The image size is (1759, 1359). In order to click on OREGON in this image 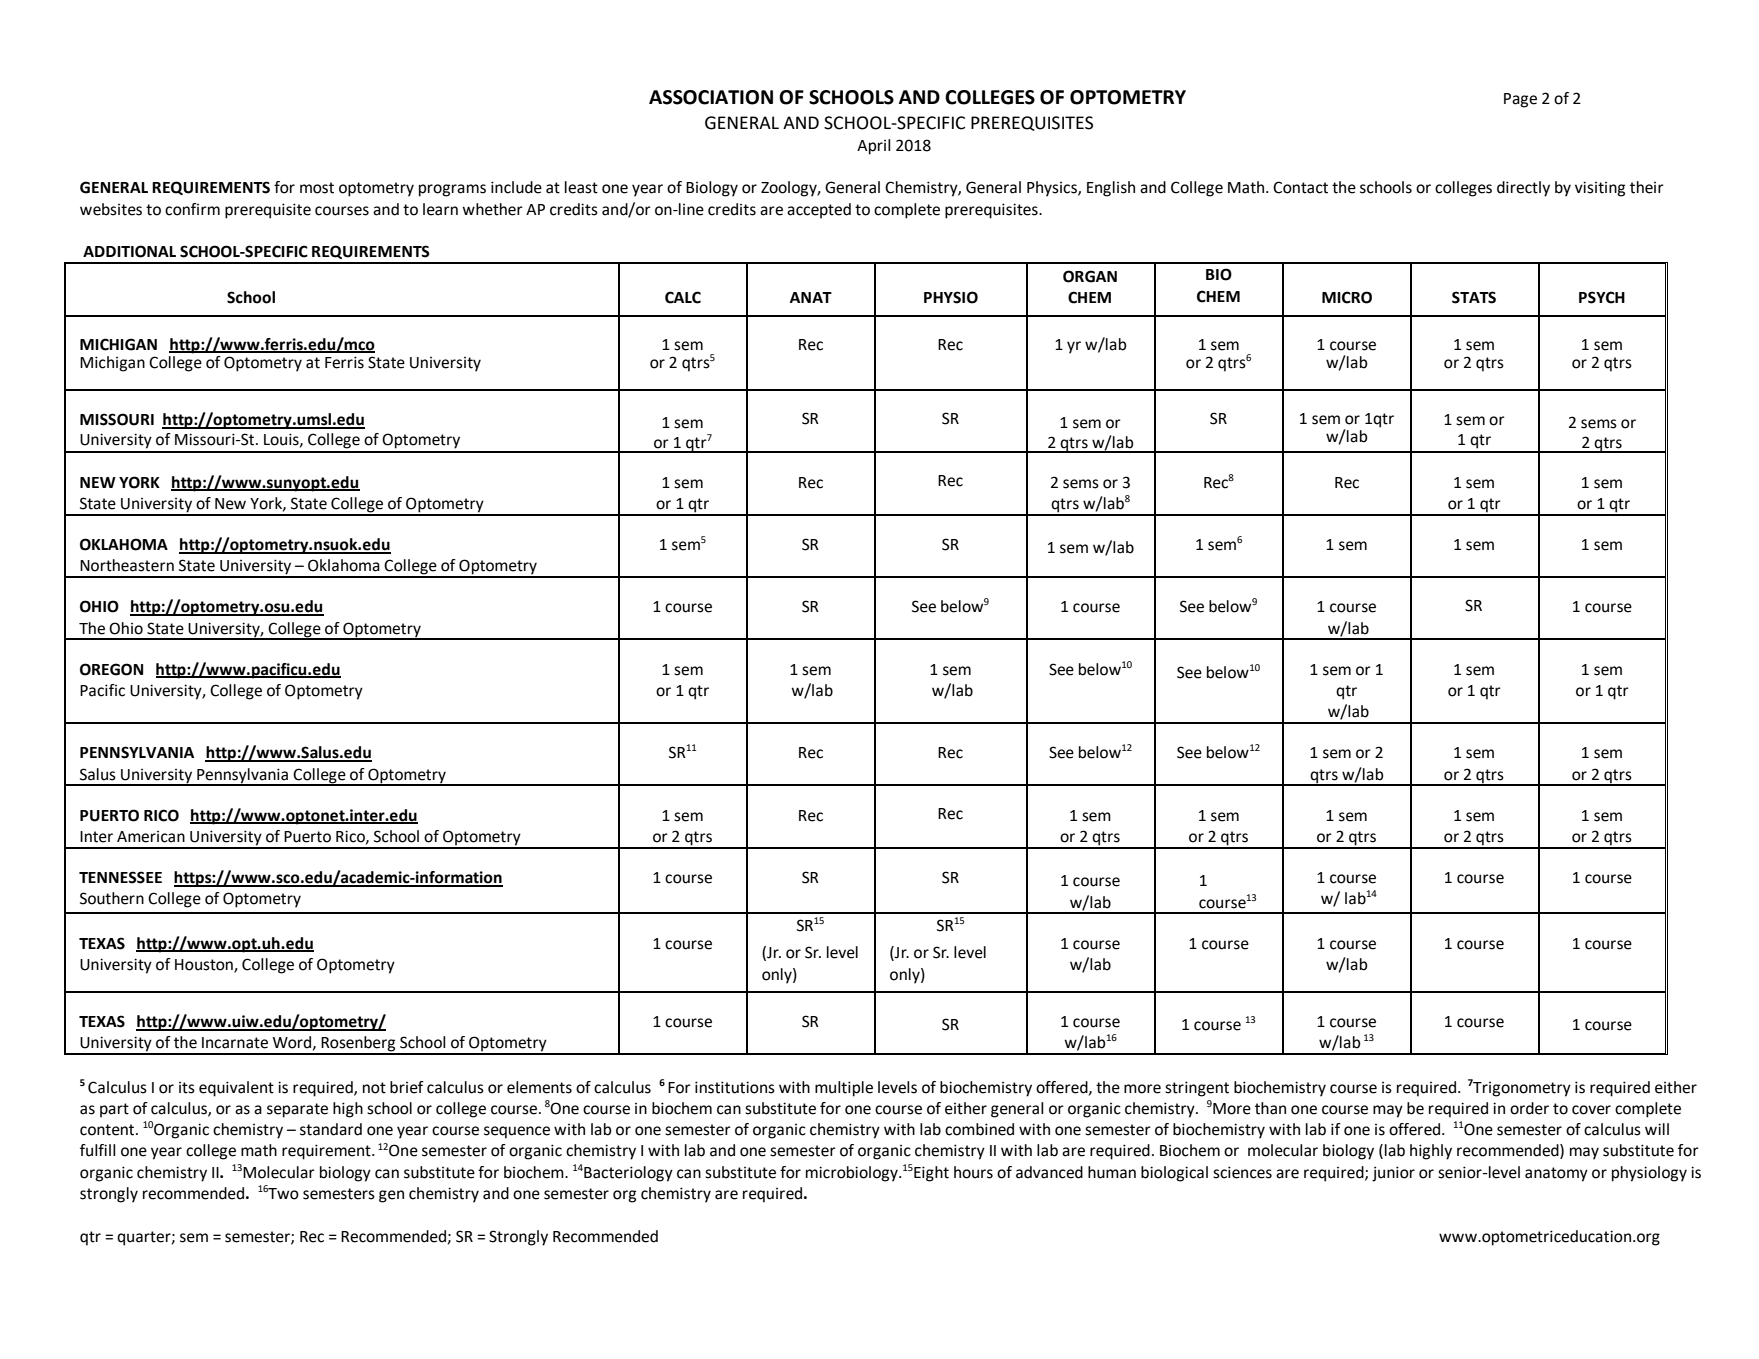, I will do `click(111, 669)`.
